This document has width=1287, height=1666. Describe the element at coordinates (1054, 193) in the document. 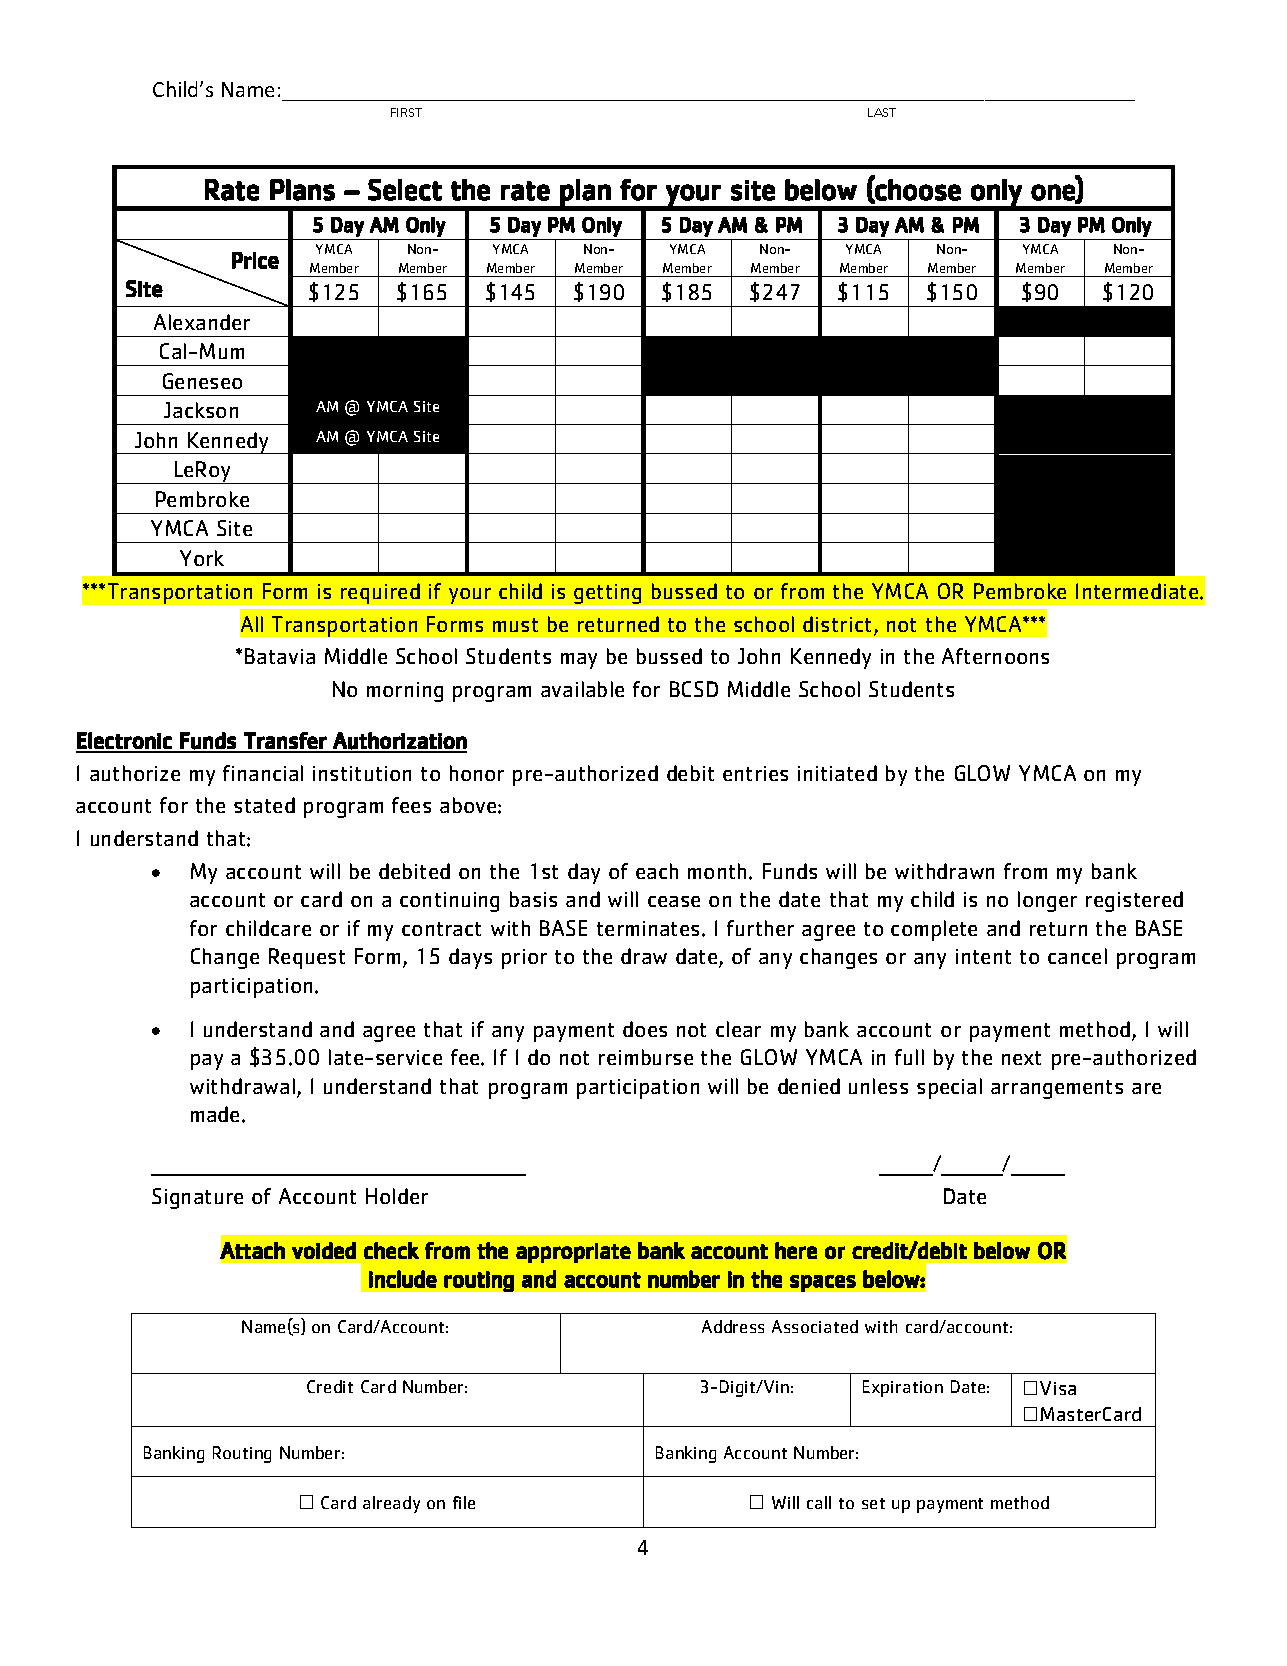

I see `one` at that location.
